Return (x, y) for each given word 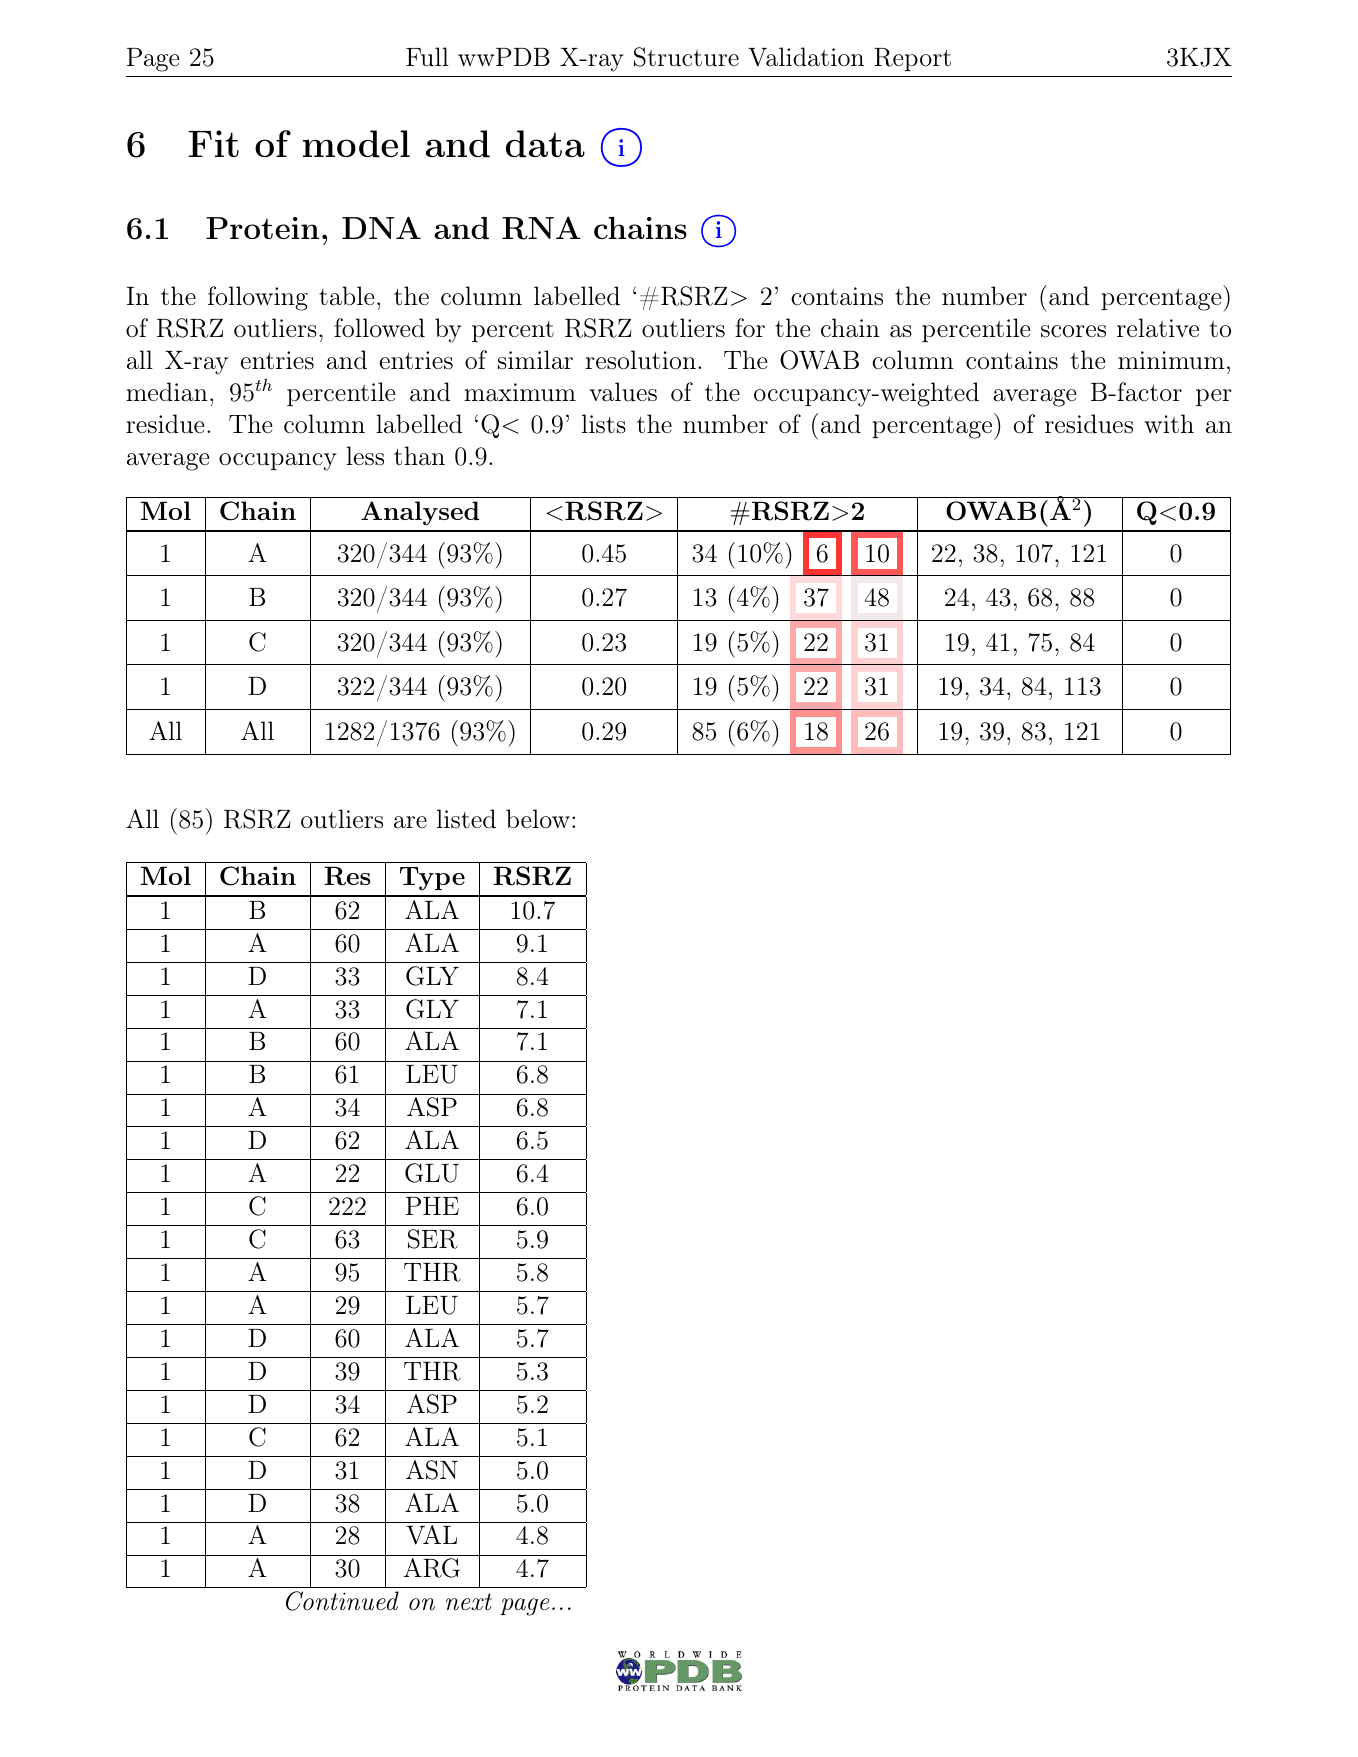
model (356, 143)
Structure (686, 57)
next (469, 1601)
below (538, 819)
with (1169, 423)
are (410, 822)
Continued (342, 1601)
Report (912, 59)
